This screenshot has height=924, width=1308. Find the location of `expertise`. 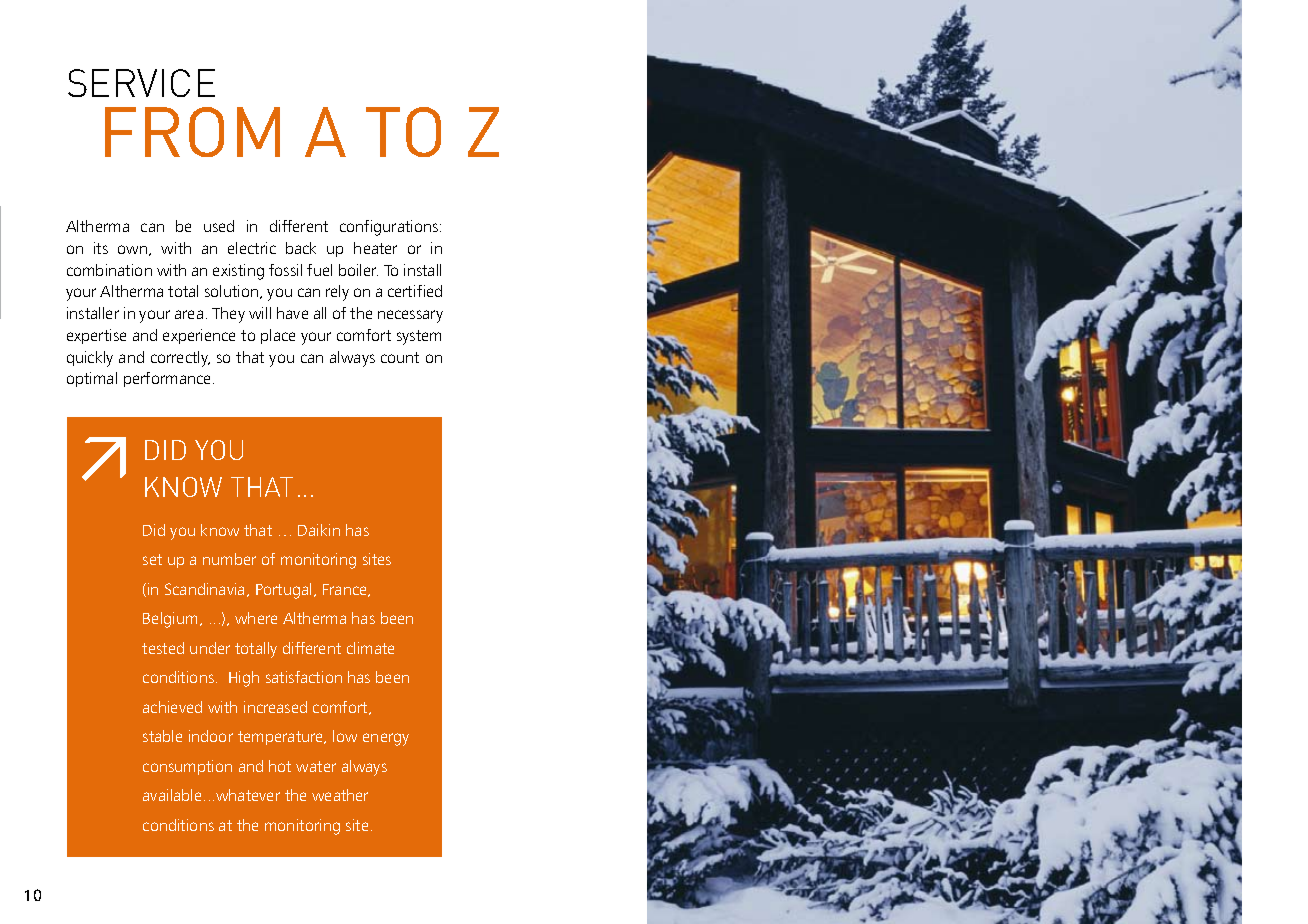

expertise is located at coordinates (96, 336).
